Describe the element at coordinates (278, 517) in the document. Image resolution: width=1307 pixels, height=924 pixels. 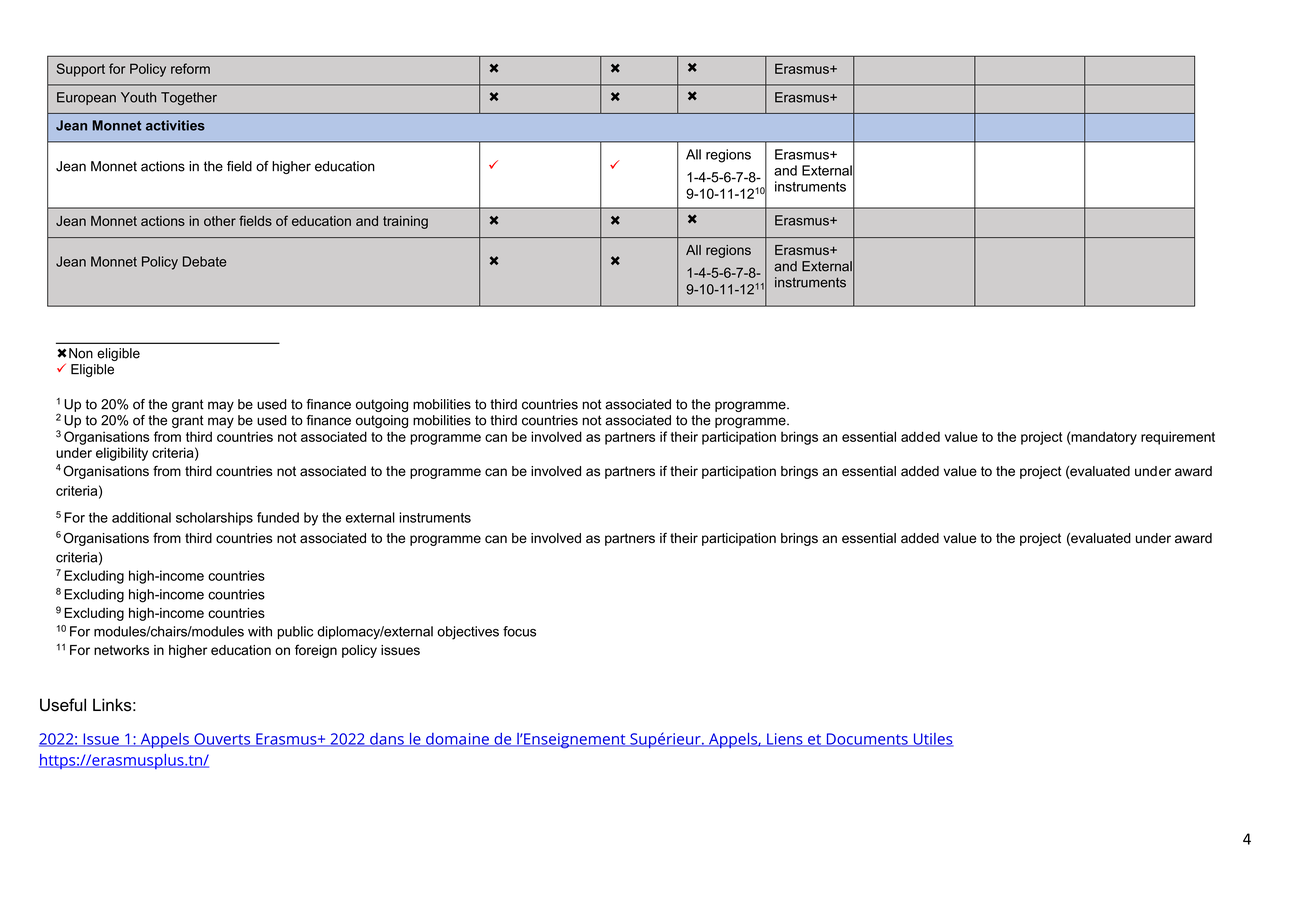
I see `funded` at that location.
